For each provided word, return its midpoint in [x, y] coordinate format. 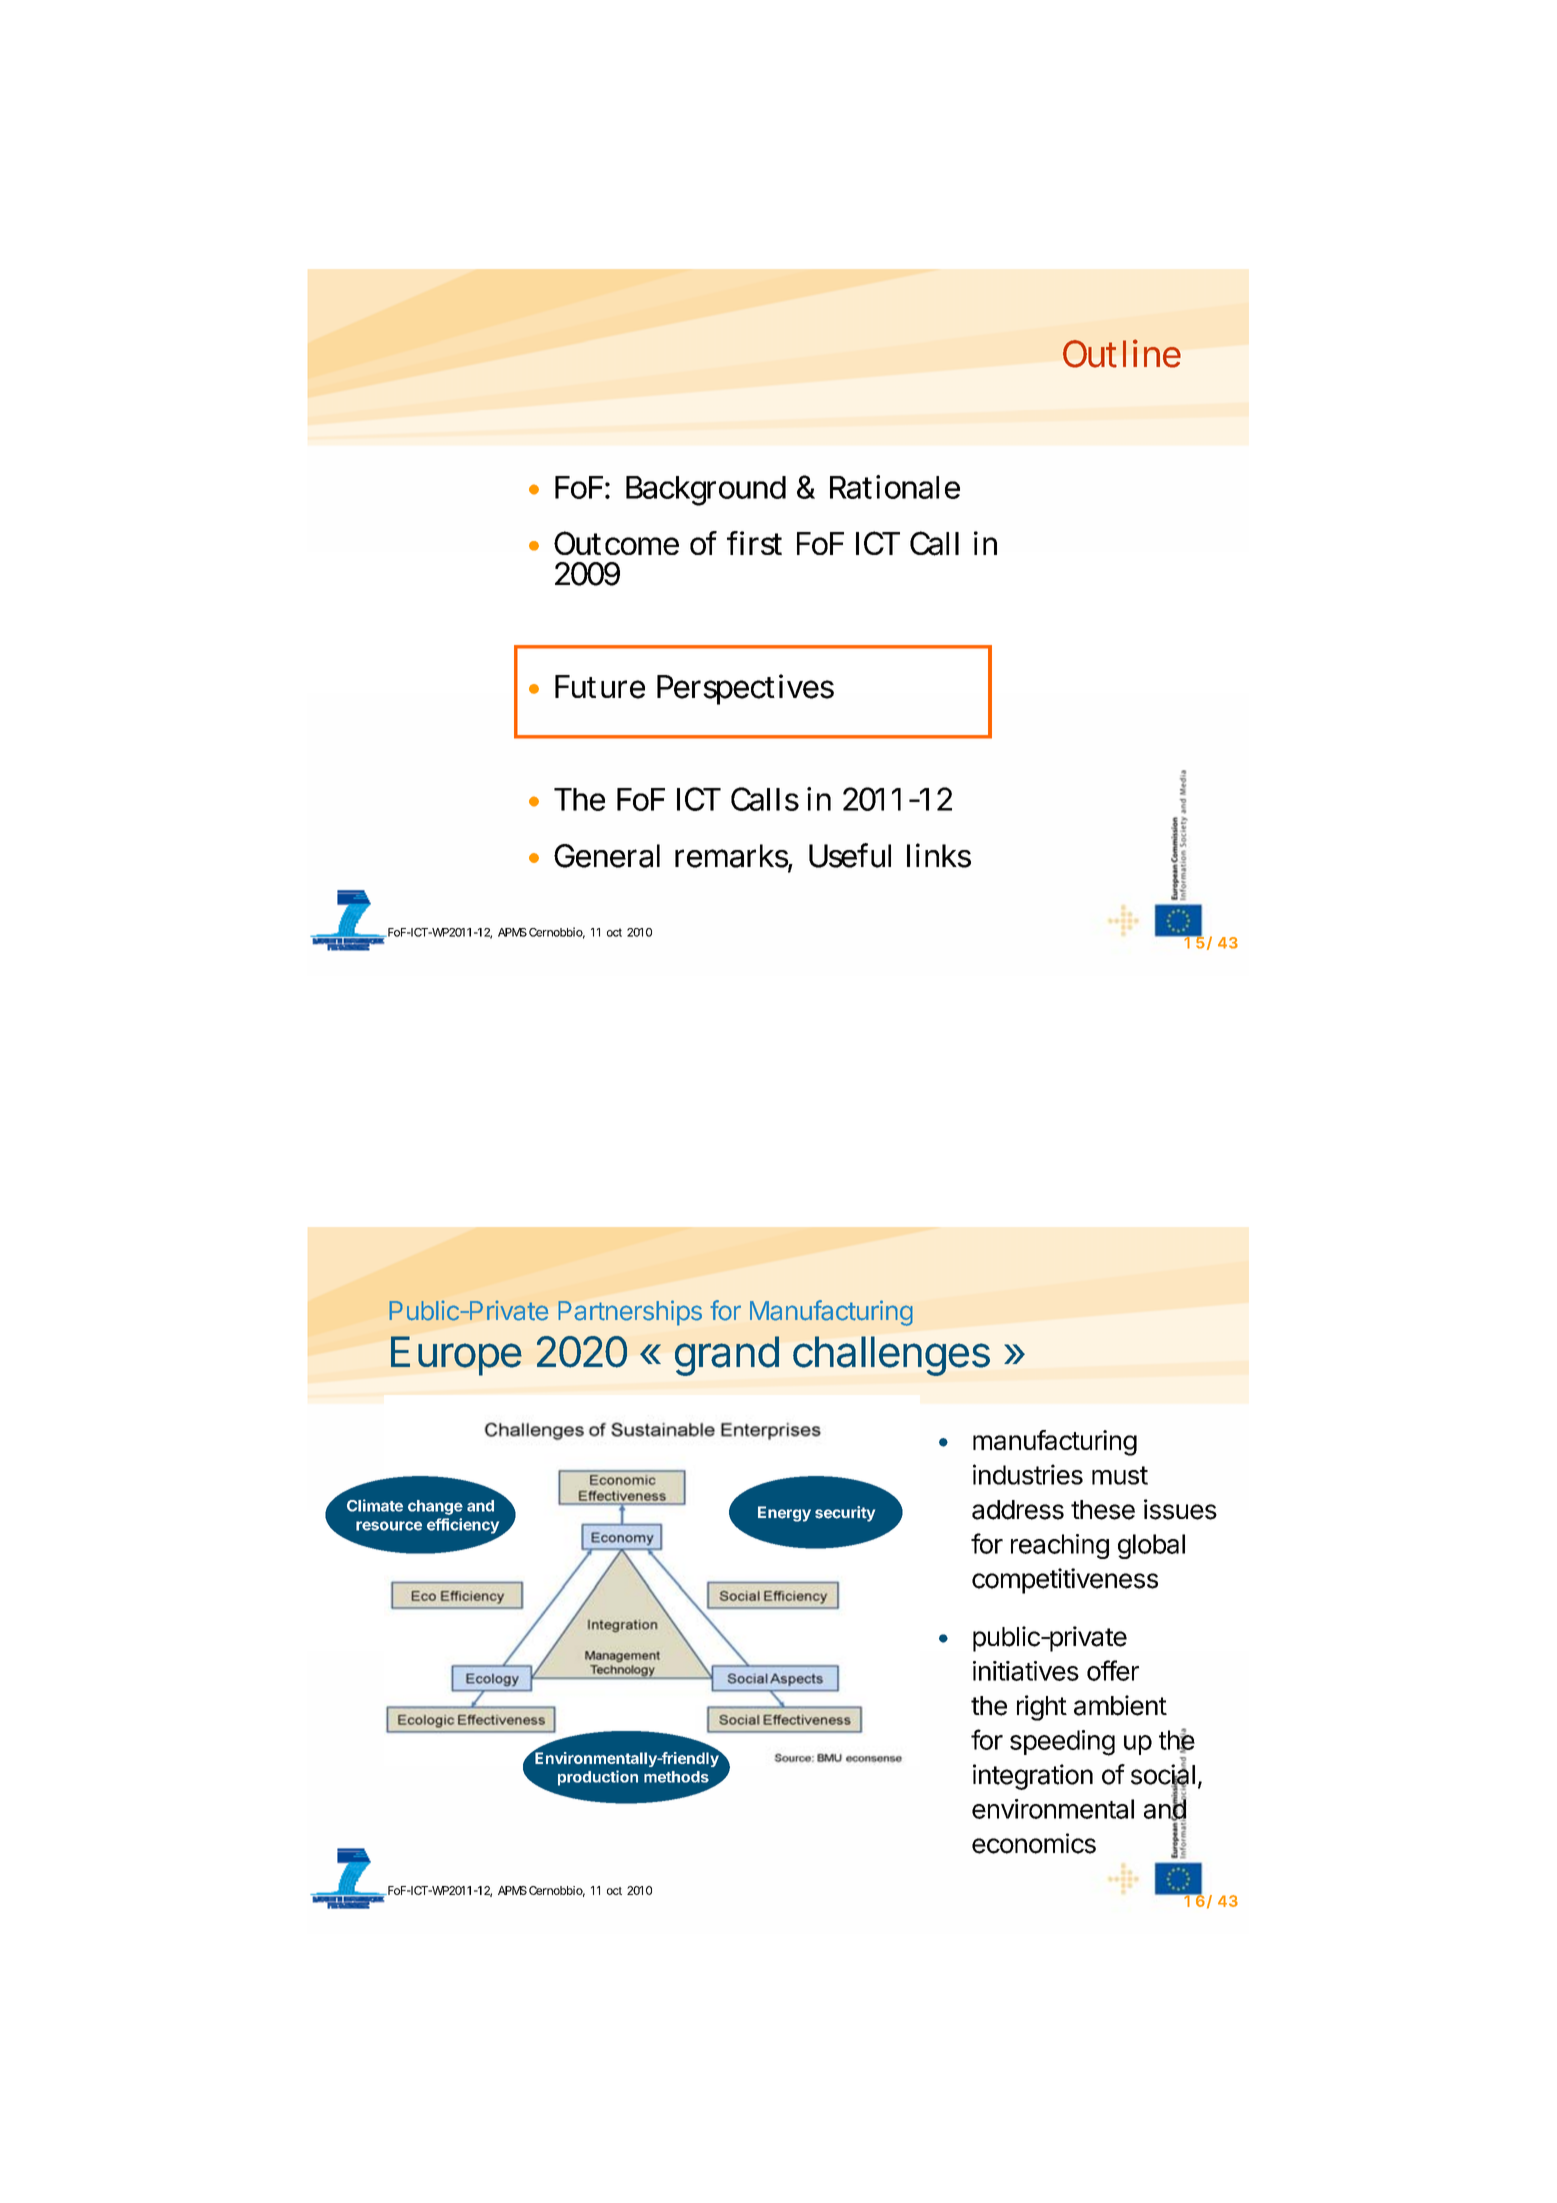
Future [600, 687]
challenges [891, 1356]
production [598, 1778]
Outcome [616, 543]
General [607, 856]
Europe [456, 1356]
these [1103, 1510]
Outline [1122, 353]
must [1120, 1475]
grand [727, 1356]
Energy [784, 1514]
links [939, 855]
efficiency [463, 1526]
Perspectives [745, 689]
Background [706, 491]
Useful [850, 855]
